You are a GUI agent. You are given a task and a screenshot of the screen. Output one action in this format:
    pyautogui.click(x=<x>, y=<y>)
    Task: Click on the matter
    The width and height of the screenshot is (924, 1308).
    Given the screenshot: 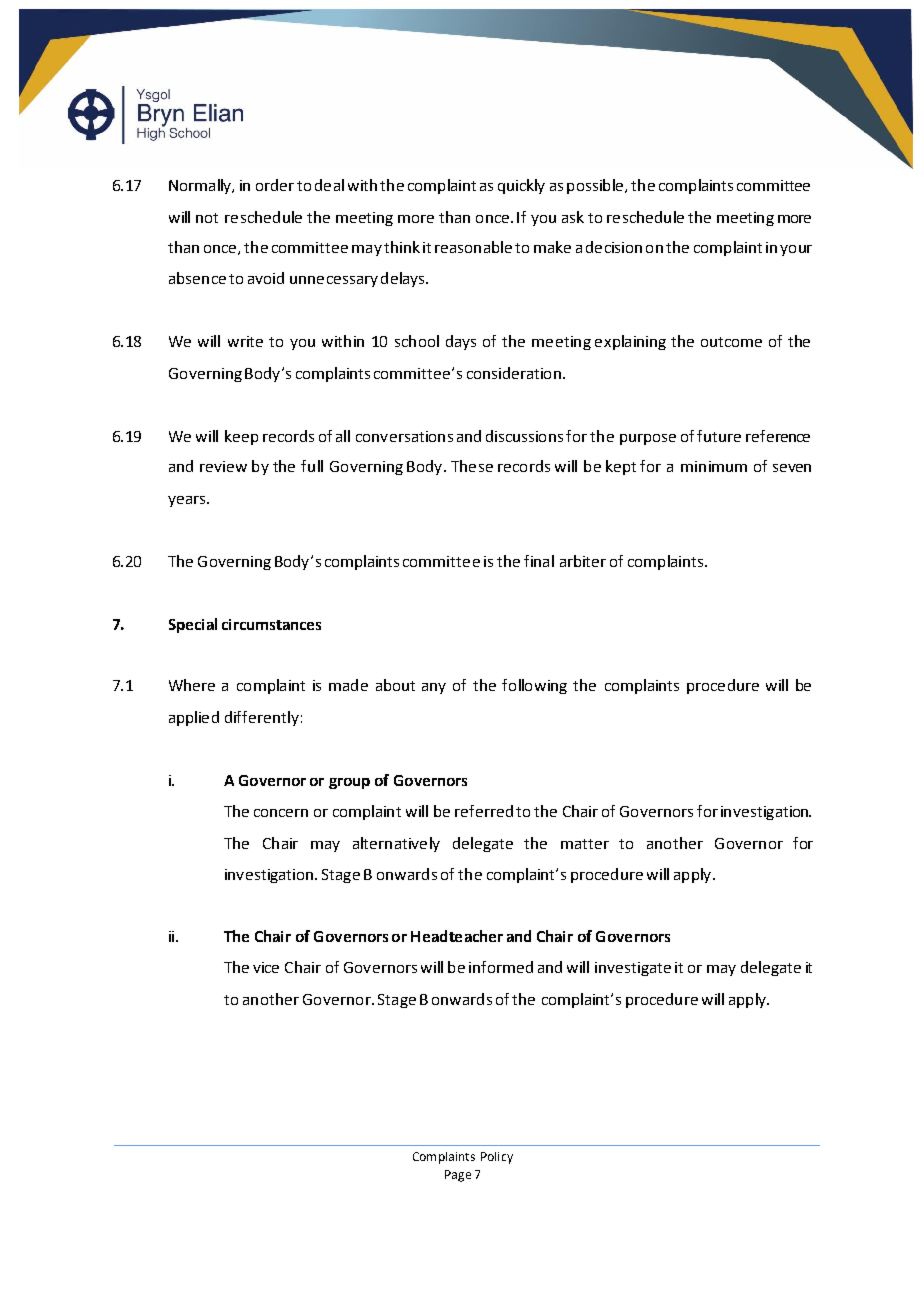 What is the action you would take?
    pyautogui.click(x=585, y=844)
